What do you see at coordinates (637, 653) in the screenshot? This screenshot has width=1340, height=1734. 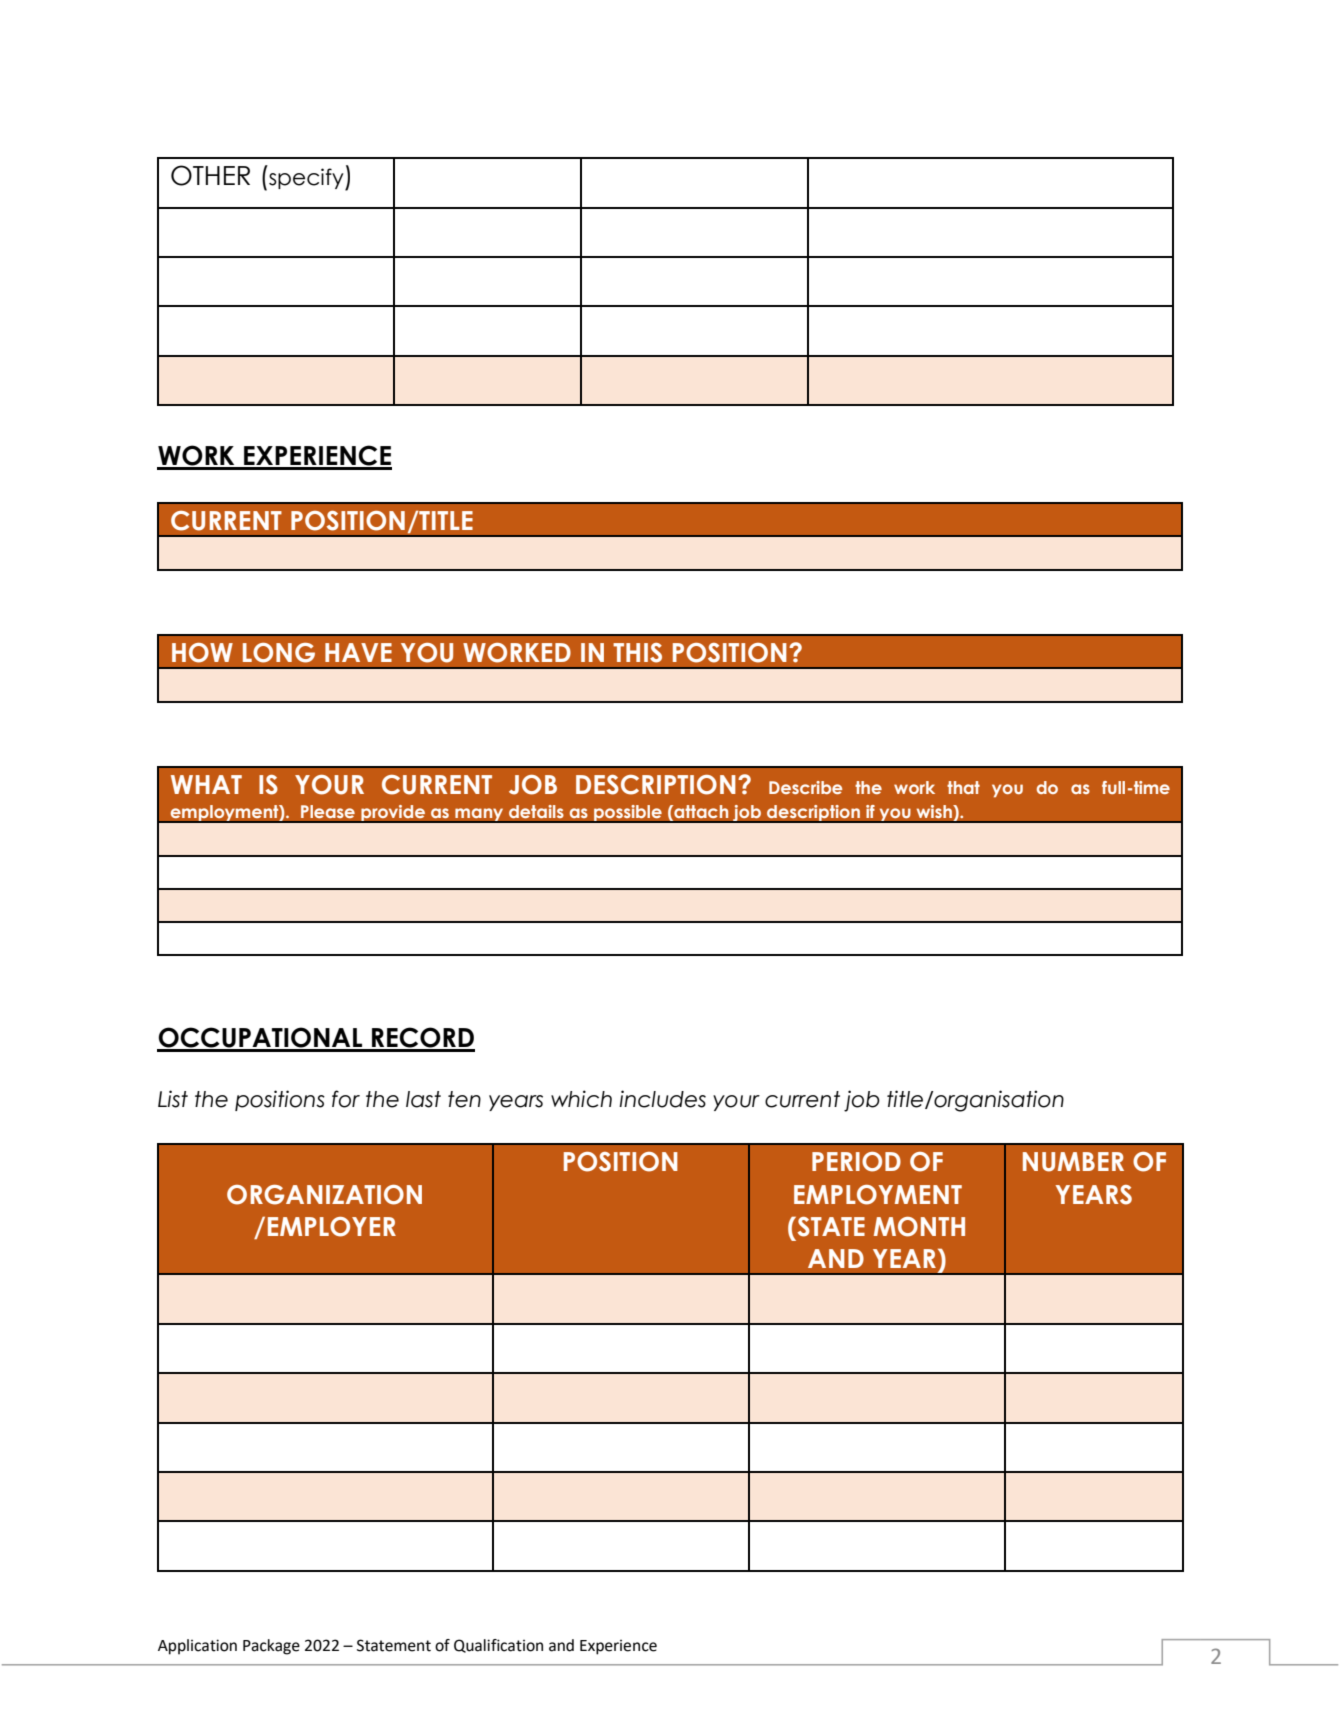 I see `THIS` at bounding box center [637, 653].
